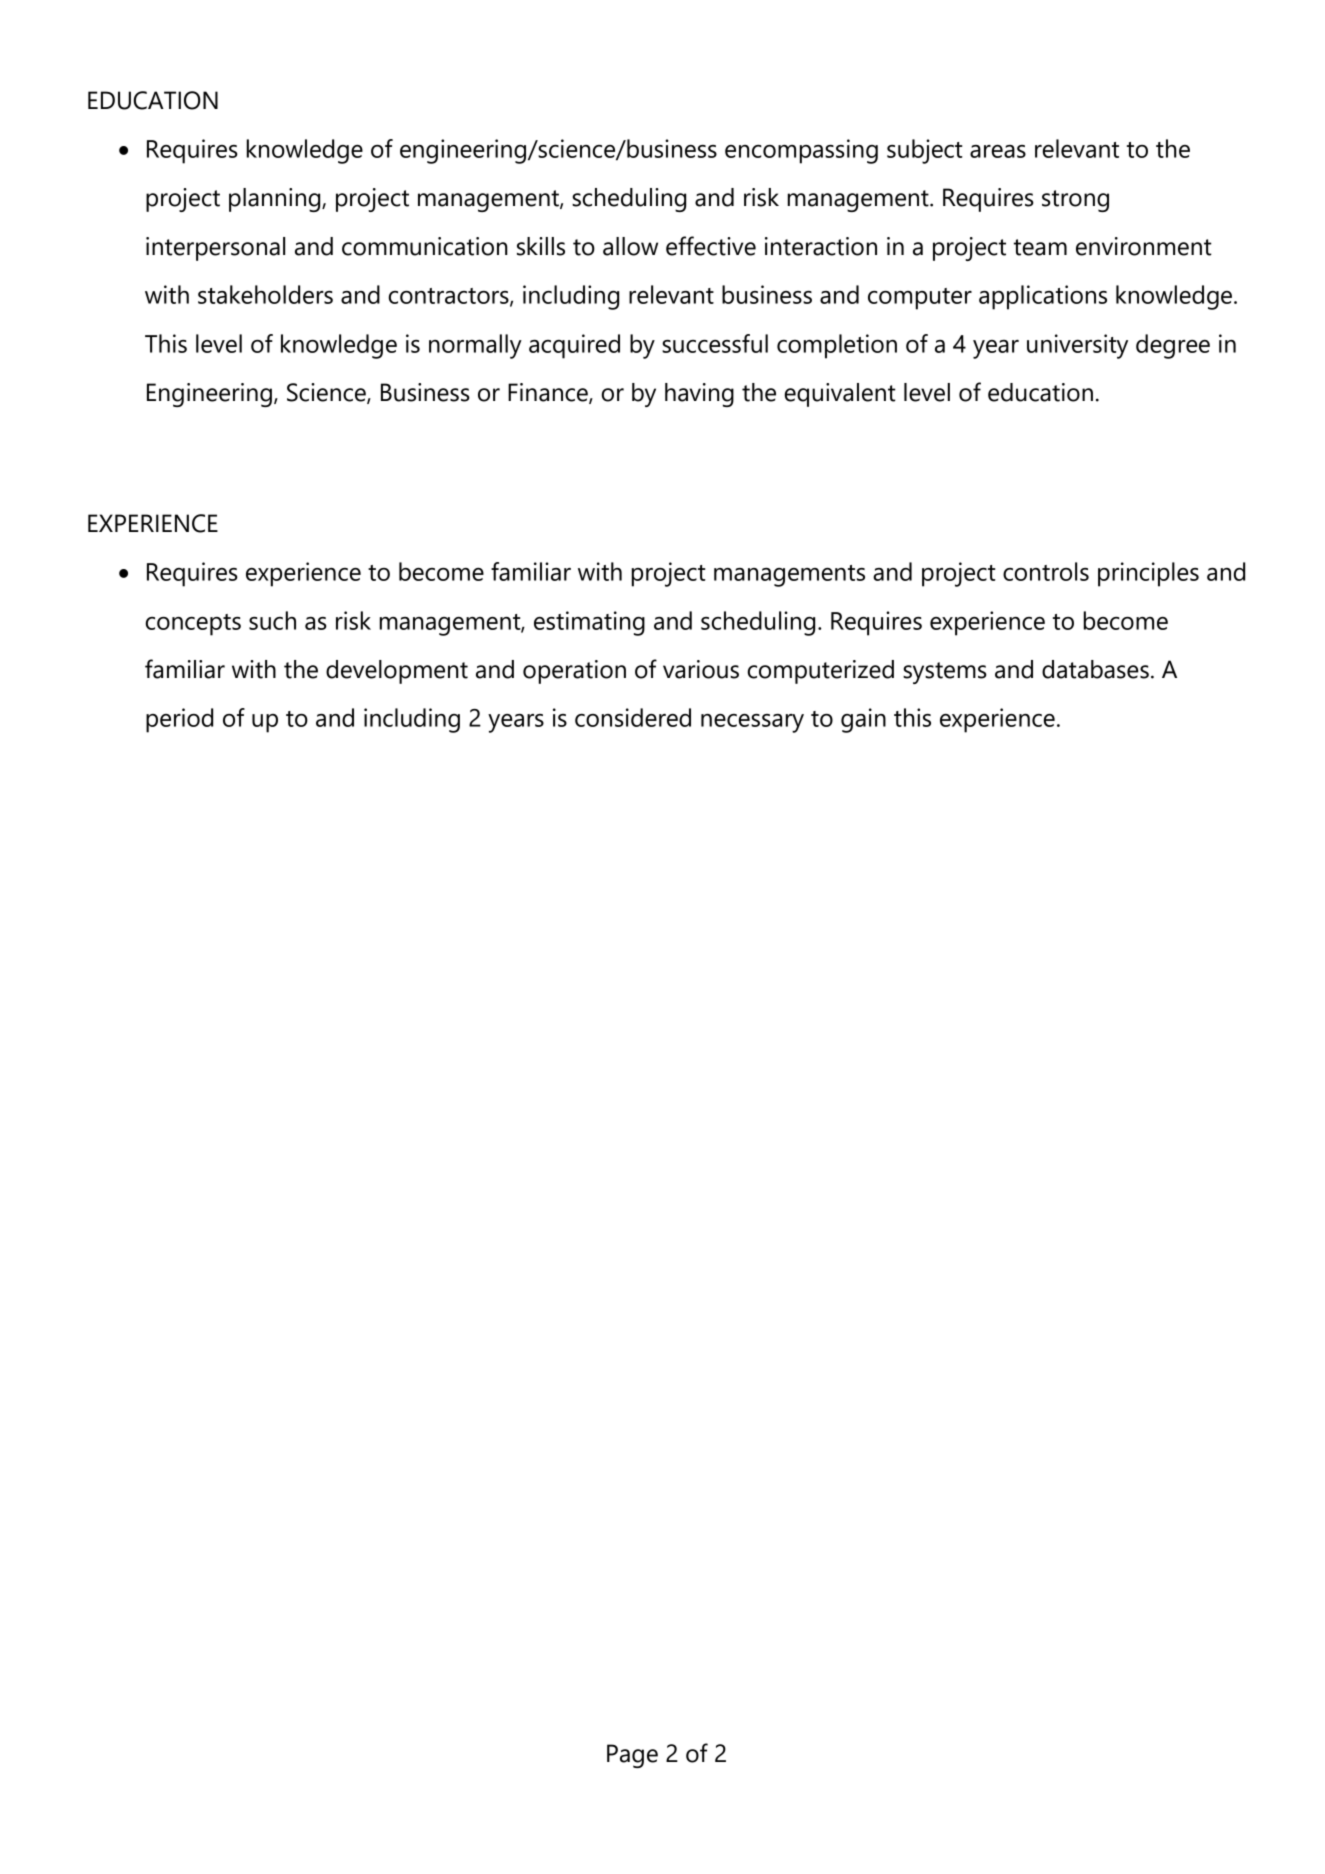 Image resolution: width=1325 pixels, height=1874 pixels. What do you see at coordinates (632, 1756) in the screenshot?
I see `Page` at bounding box center [632, 1756].
